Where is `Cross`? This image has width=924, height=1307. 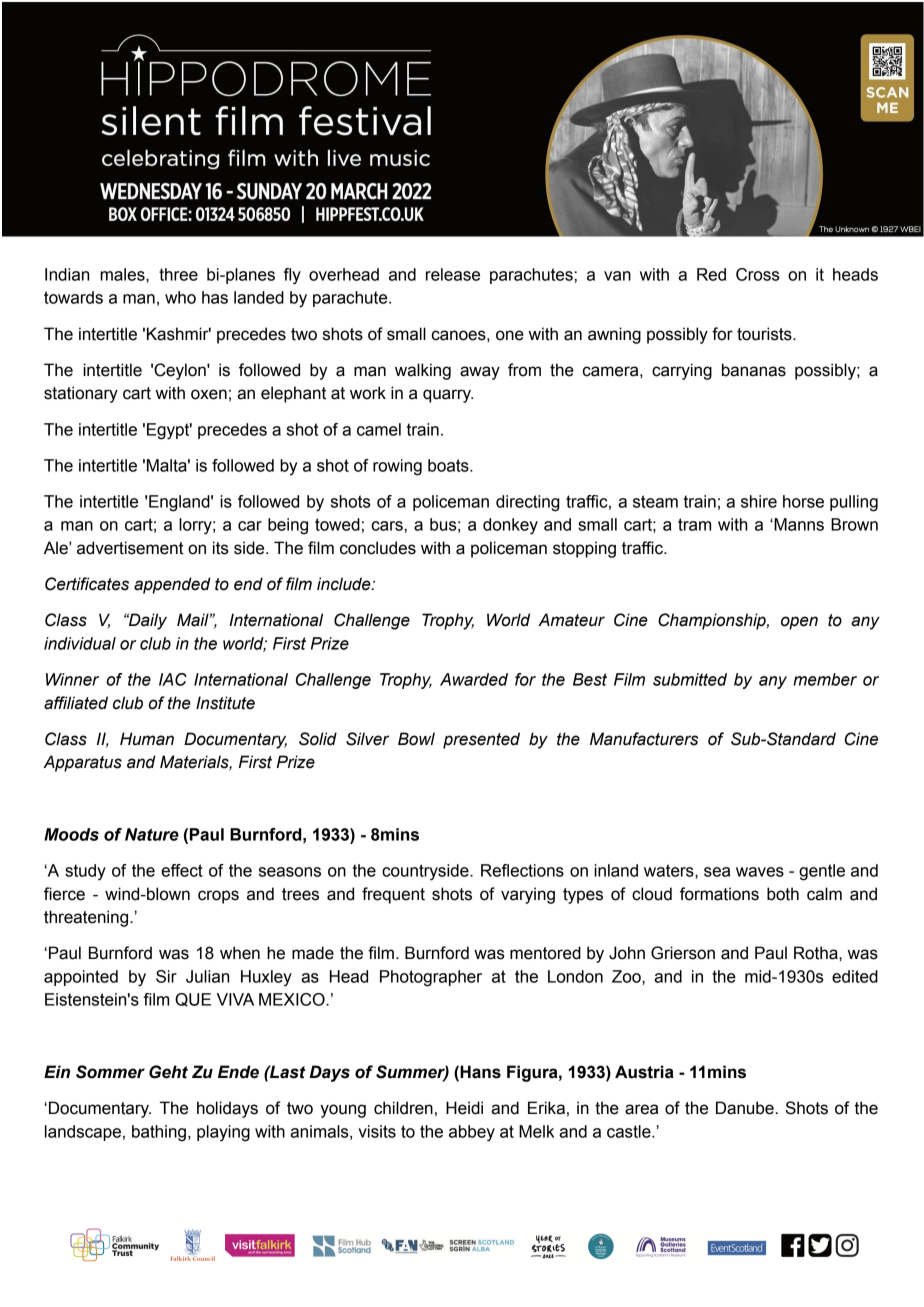 Cross is located at coordinates (757, 274).
